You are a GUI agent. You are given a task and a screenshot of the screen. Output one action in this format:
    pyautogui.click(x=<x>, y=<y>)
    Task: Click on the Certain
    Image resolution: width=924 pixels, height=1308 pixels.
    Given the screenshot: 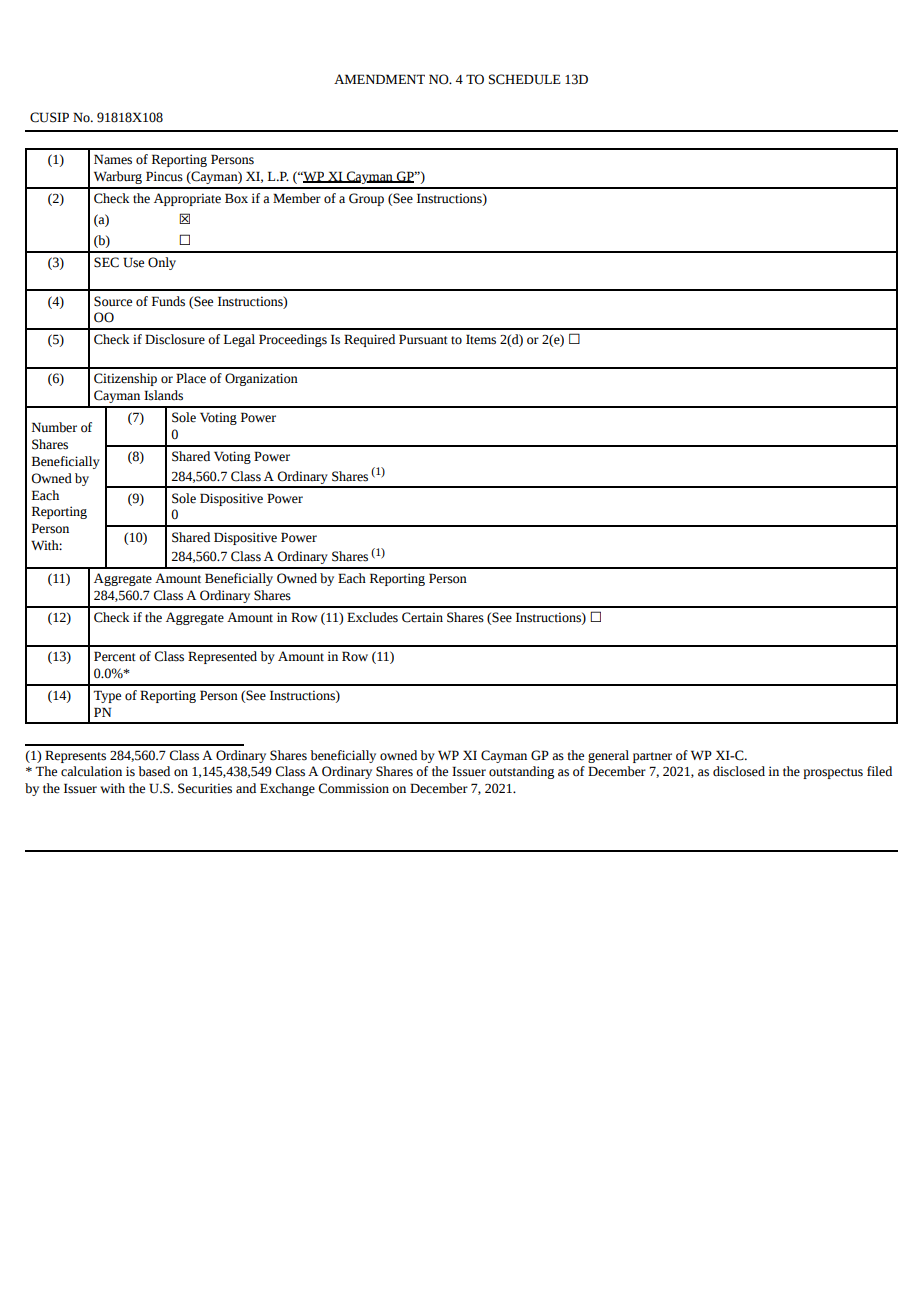 What is the action you would take?
    pyautogui.click(x=422, y=617)
